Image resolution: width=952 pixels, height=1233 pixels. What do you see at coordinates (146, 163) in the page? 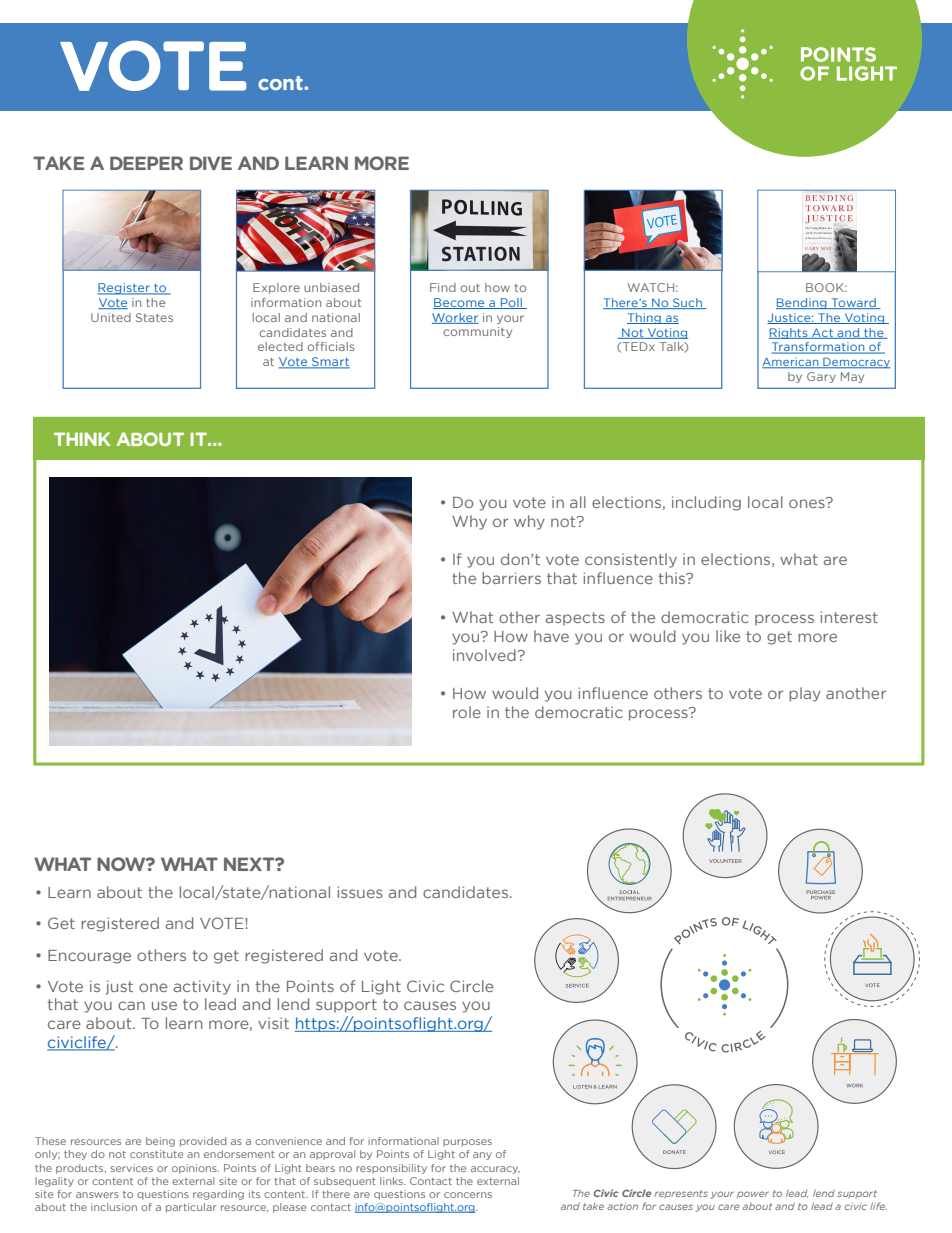
I see `DEEPER` at bounding box center [146, 163].
